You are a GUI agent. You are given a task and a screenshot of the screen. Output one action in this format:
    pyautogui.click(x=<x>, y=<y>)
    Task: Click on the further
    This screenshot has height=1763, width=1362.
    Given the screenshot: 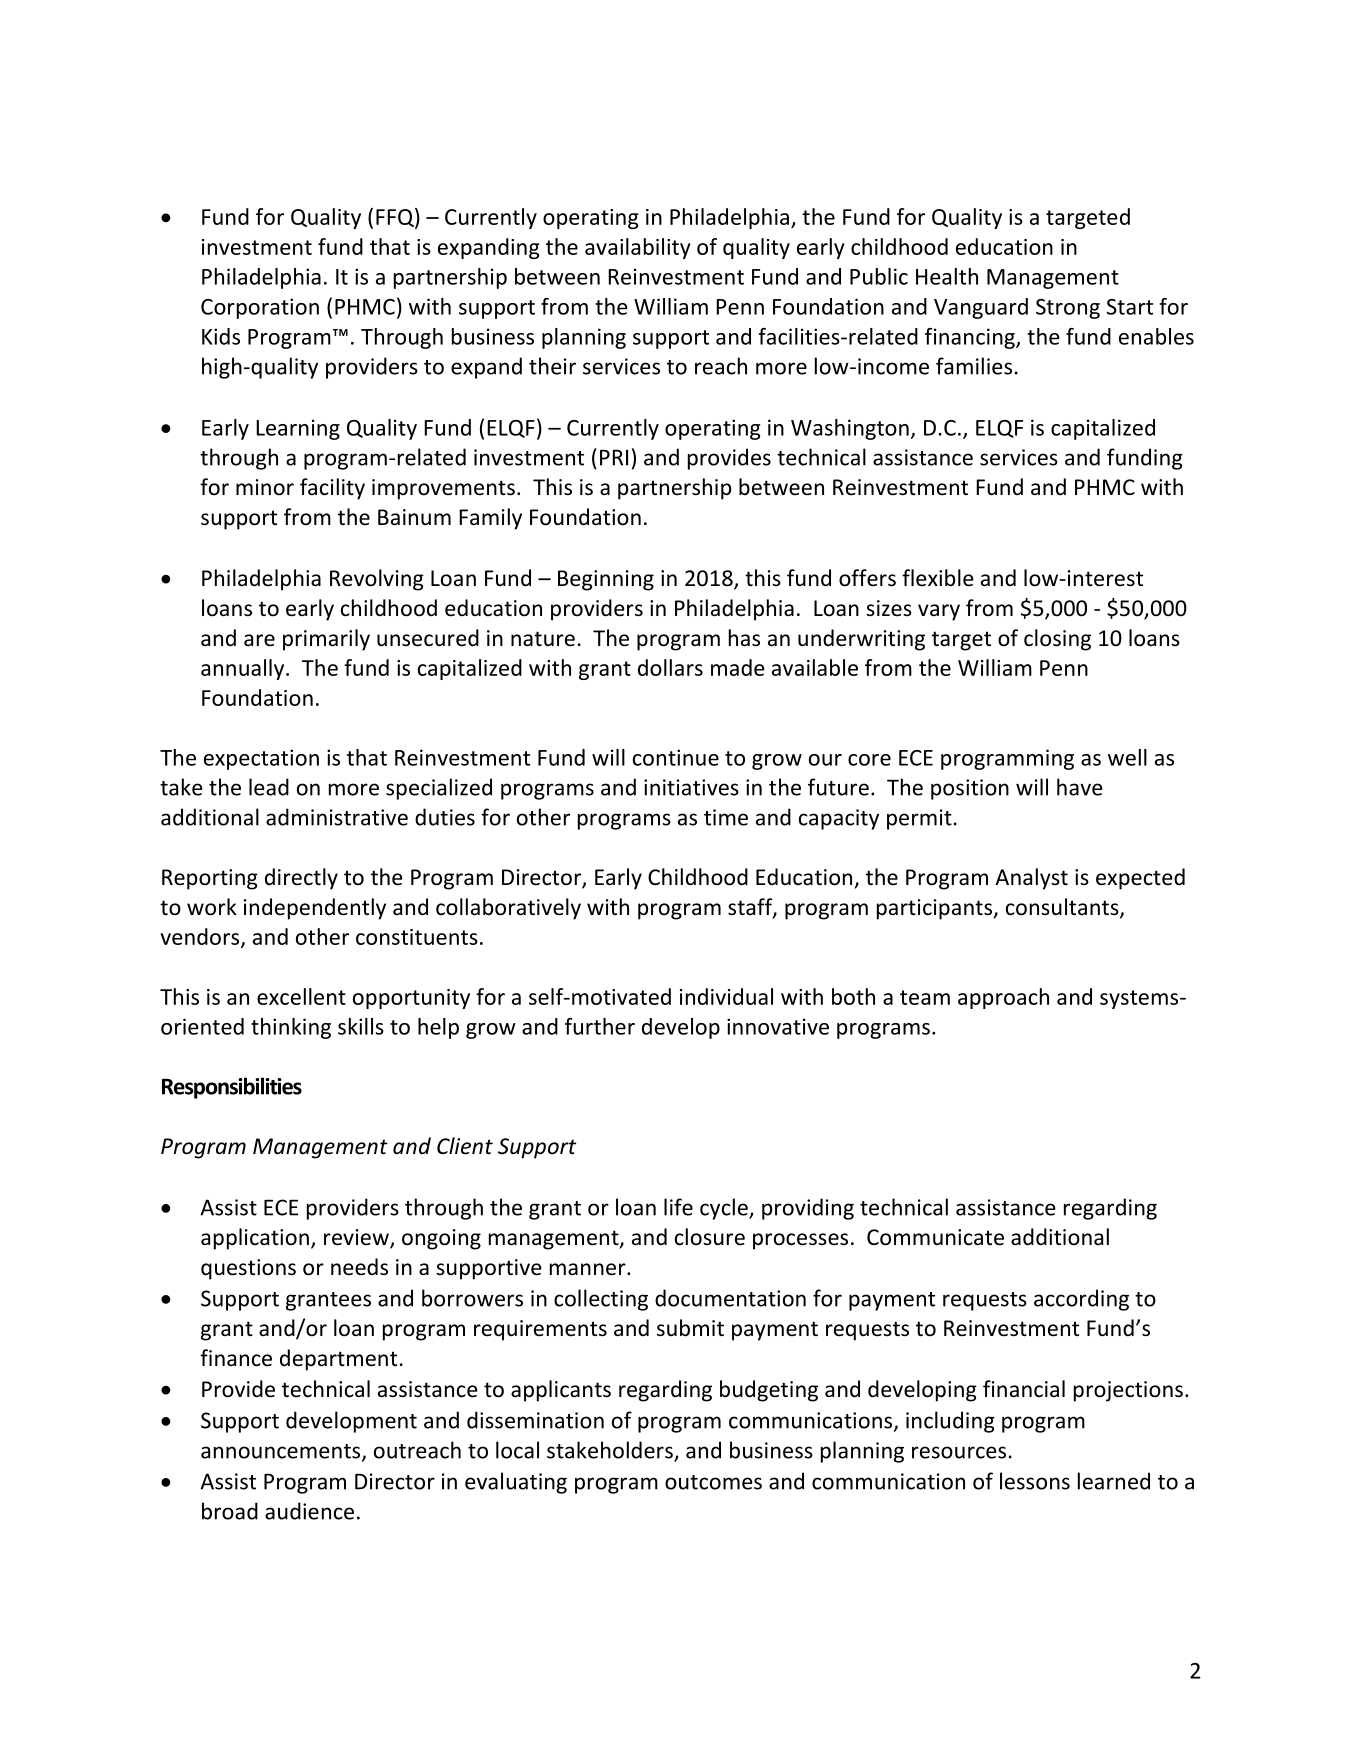 What is the action you would take?
    pyautogui.click(x=600, y=1026)
